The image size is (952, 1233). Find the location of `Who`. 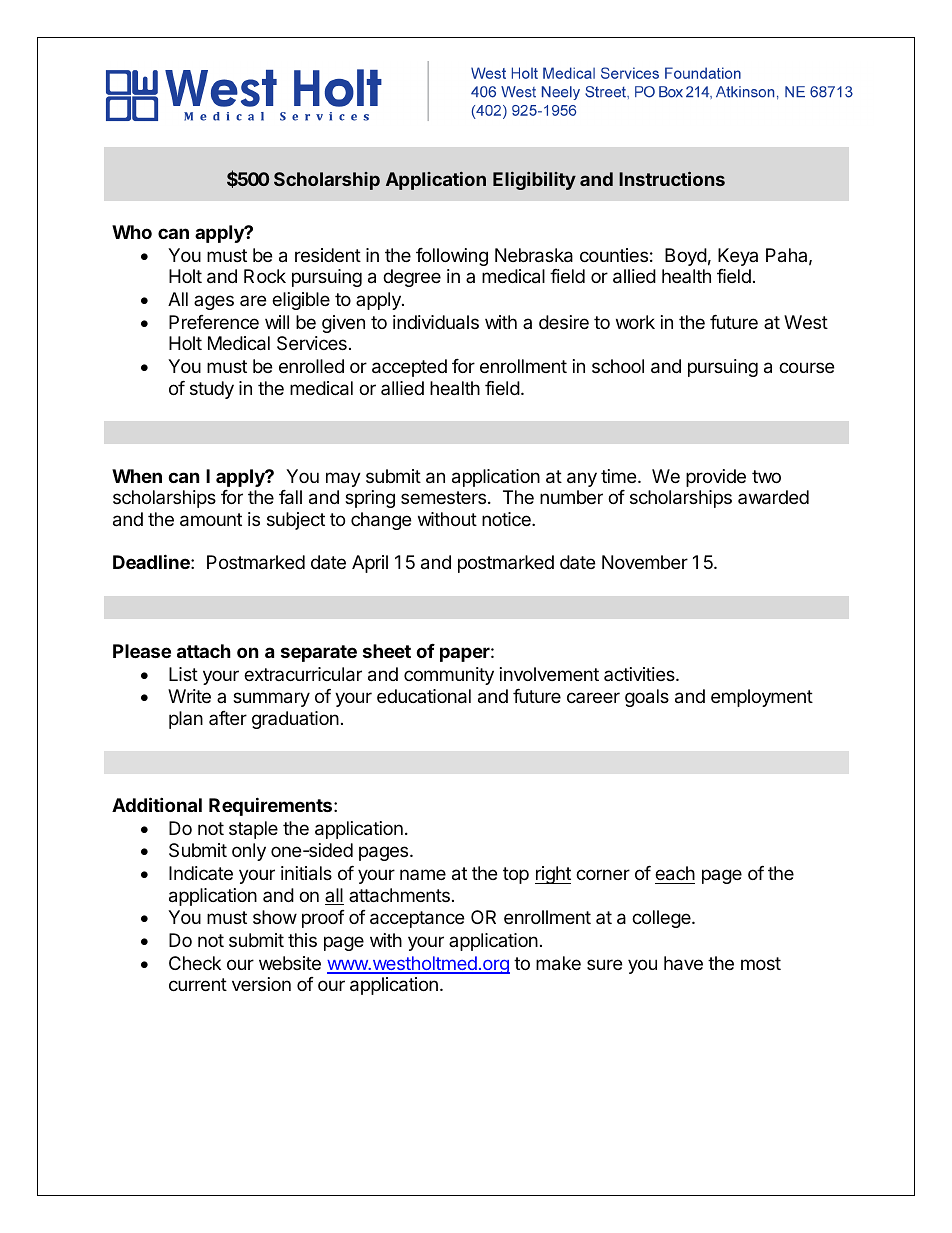

Who is located at coordinates (132, 232).
